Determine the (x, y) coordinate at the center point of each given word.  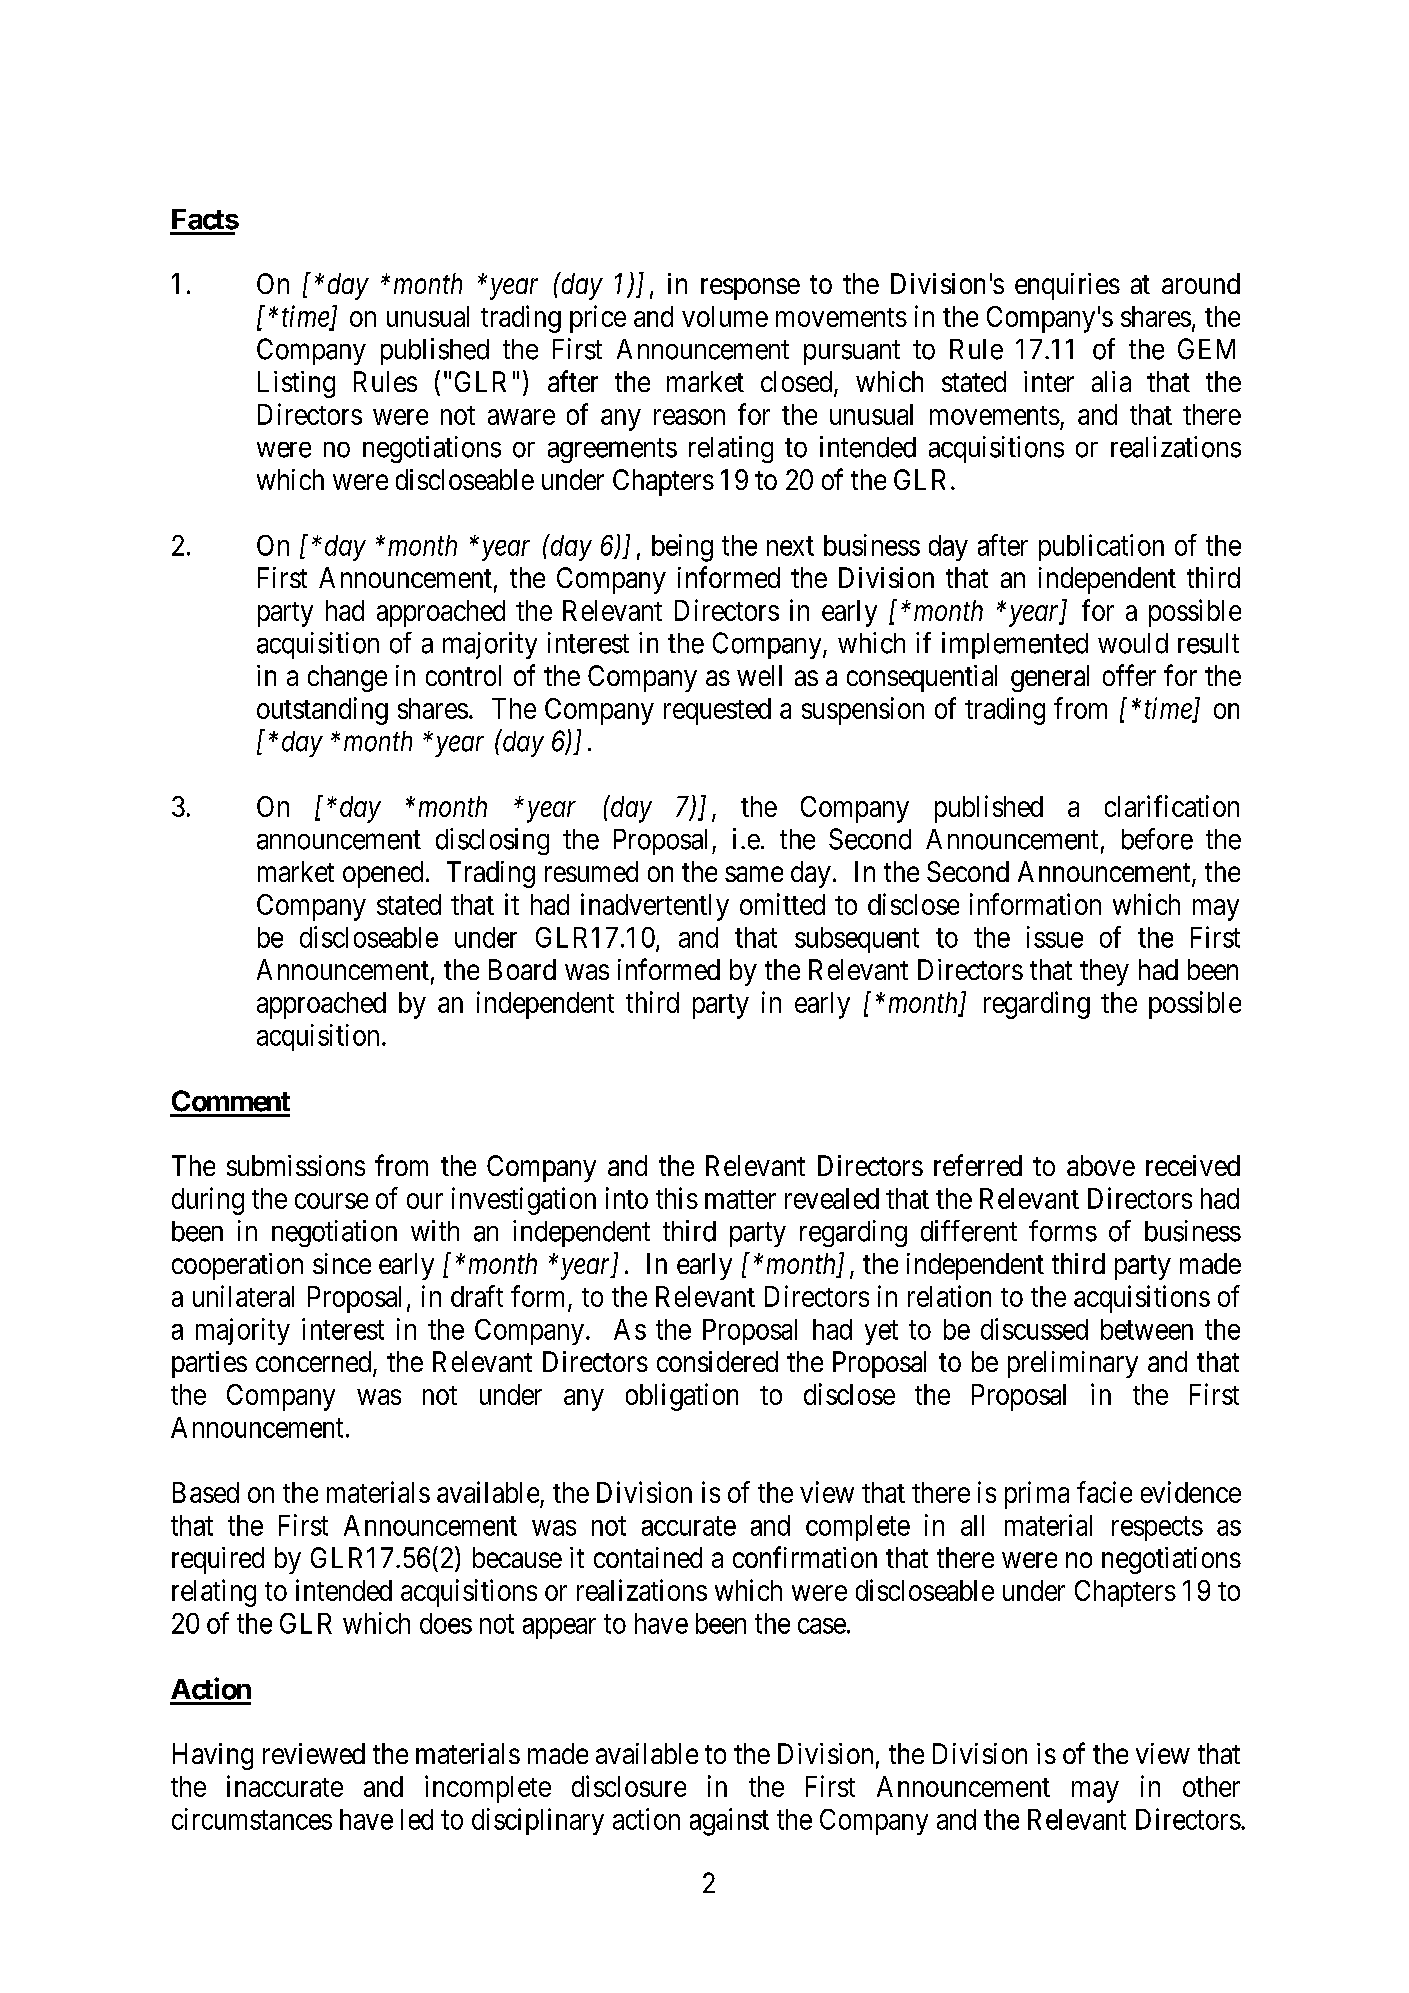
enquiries (1067, 286)
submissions (296, 1165)
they (1104, 972)
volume (725, 316)
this (677, 1198)
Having (213, 1756)
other (1211, 1786)
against (729, 1822)
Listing (296, 384)
